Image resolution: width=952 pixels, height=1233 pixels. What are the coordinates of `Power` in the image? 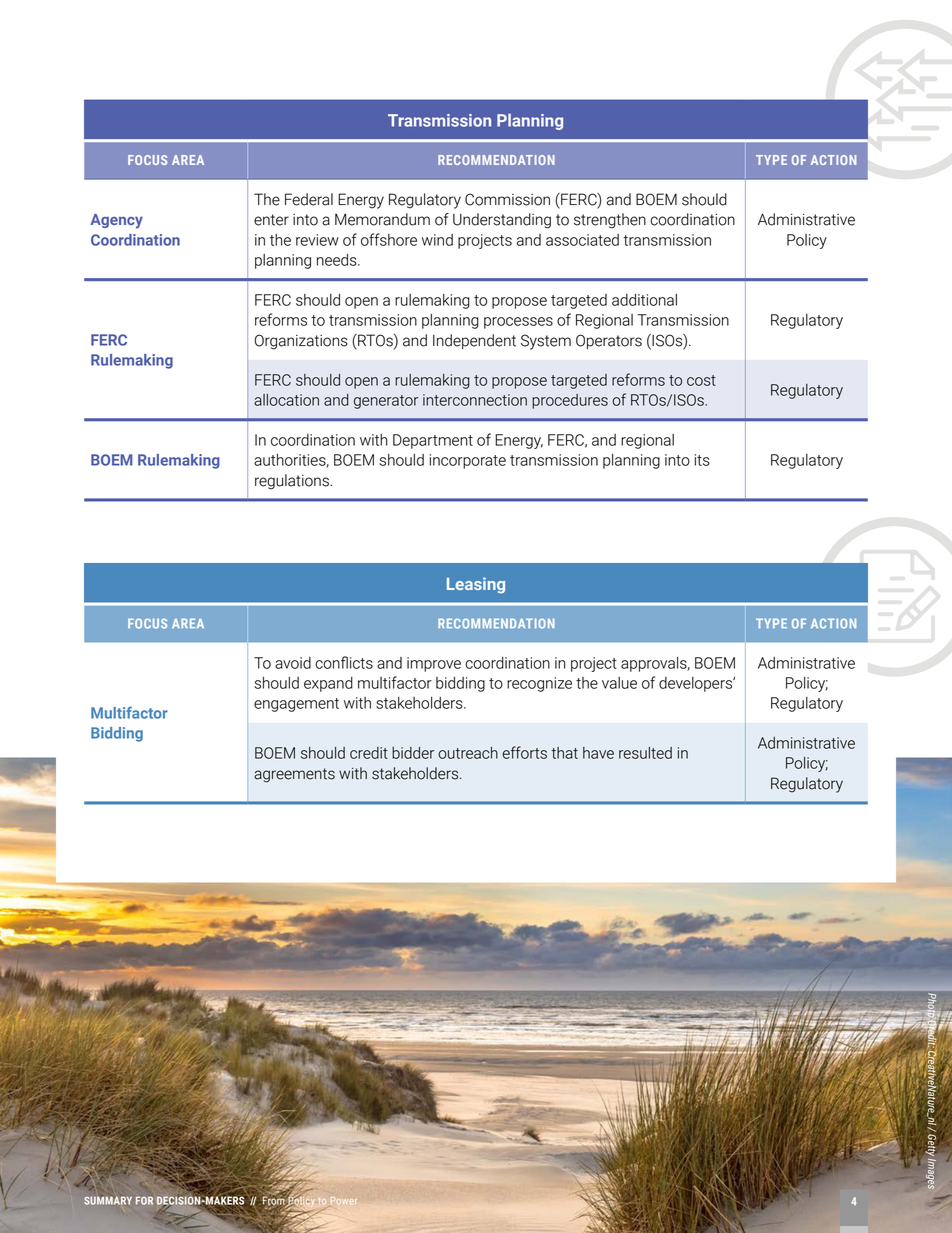 It's located at (344, 1201).
